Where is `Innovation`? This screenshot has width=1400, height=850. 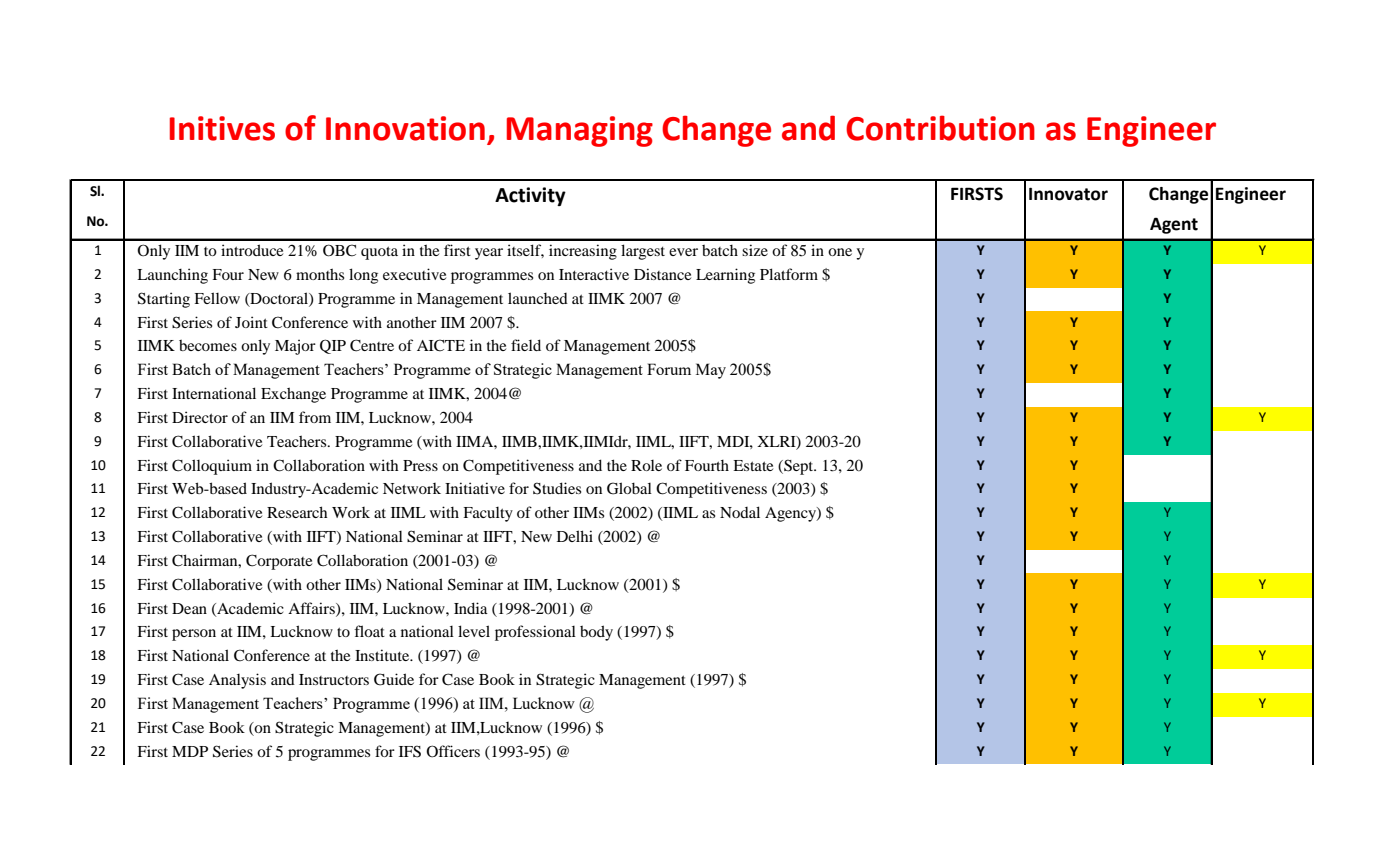 Innovation is located at coordinates (405, 128).
